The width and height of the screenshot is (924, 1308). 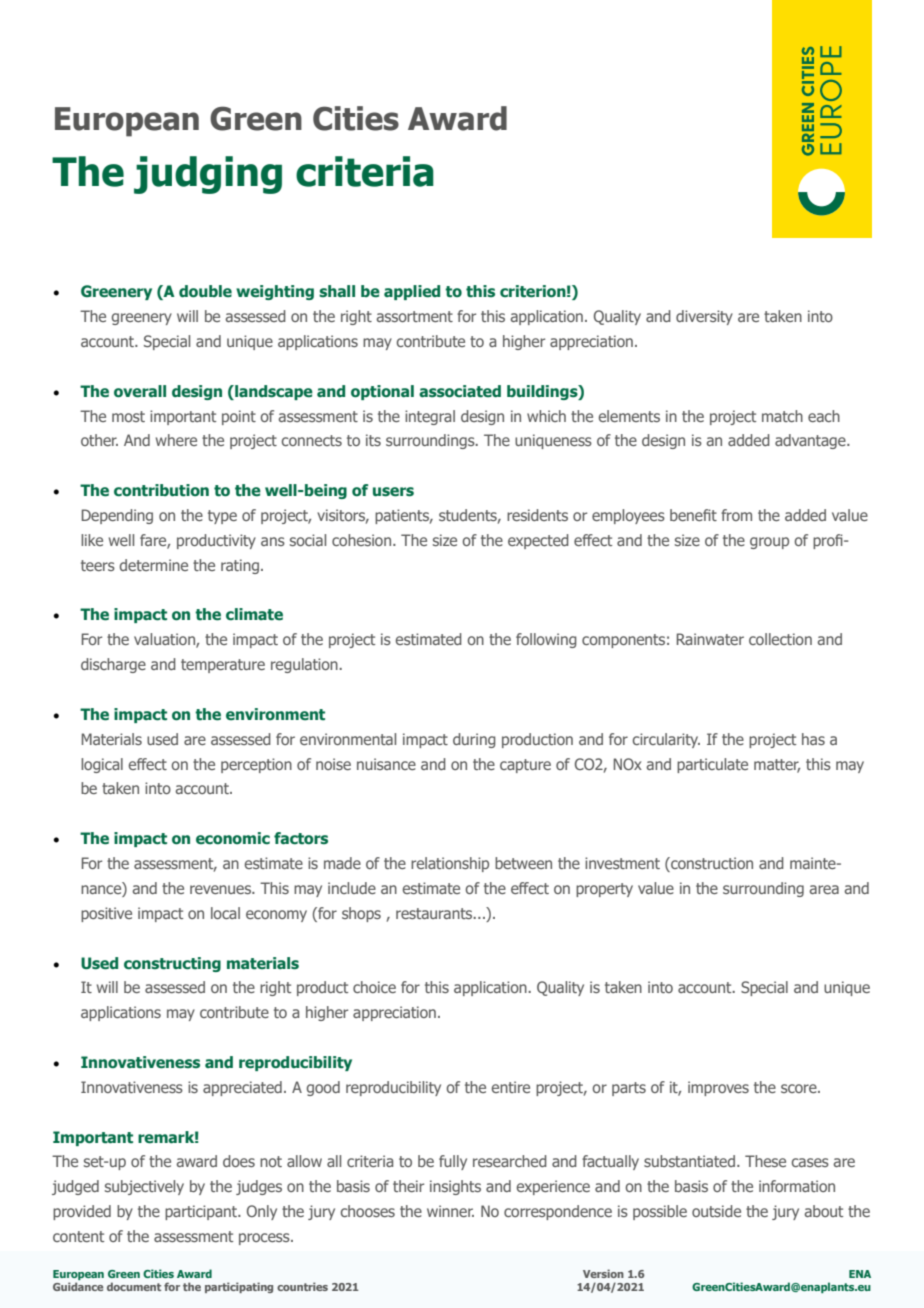 I want to click on logical, so click(x=102, y=765).
